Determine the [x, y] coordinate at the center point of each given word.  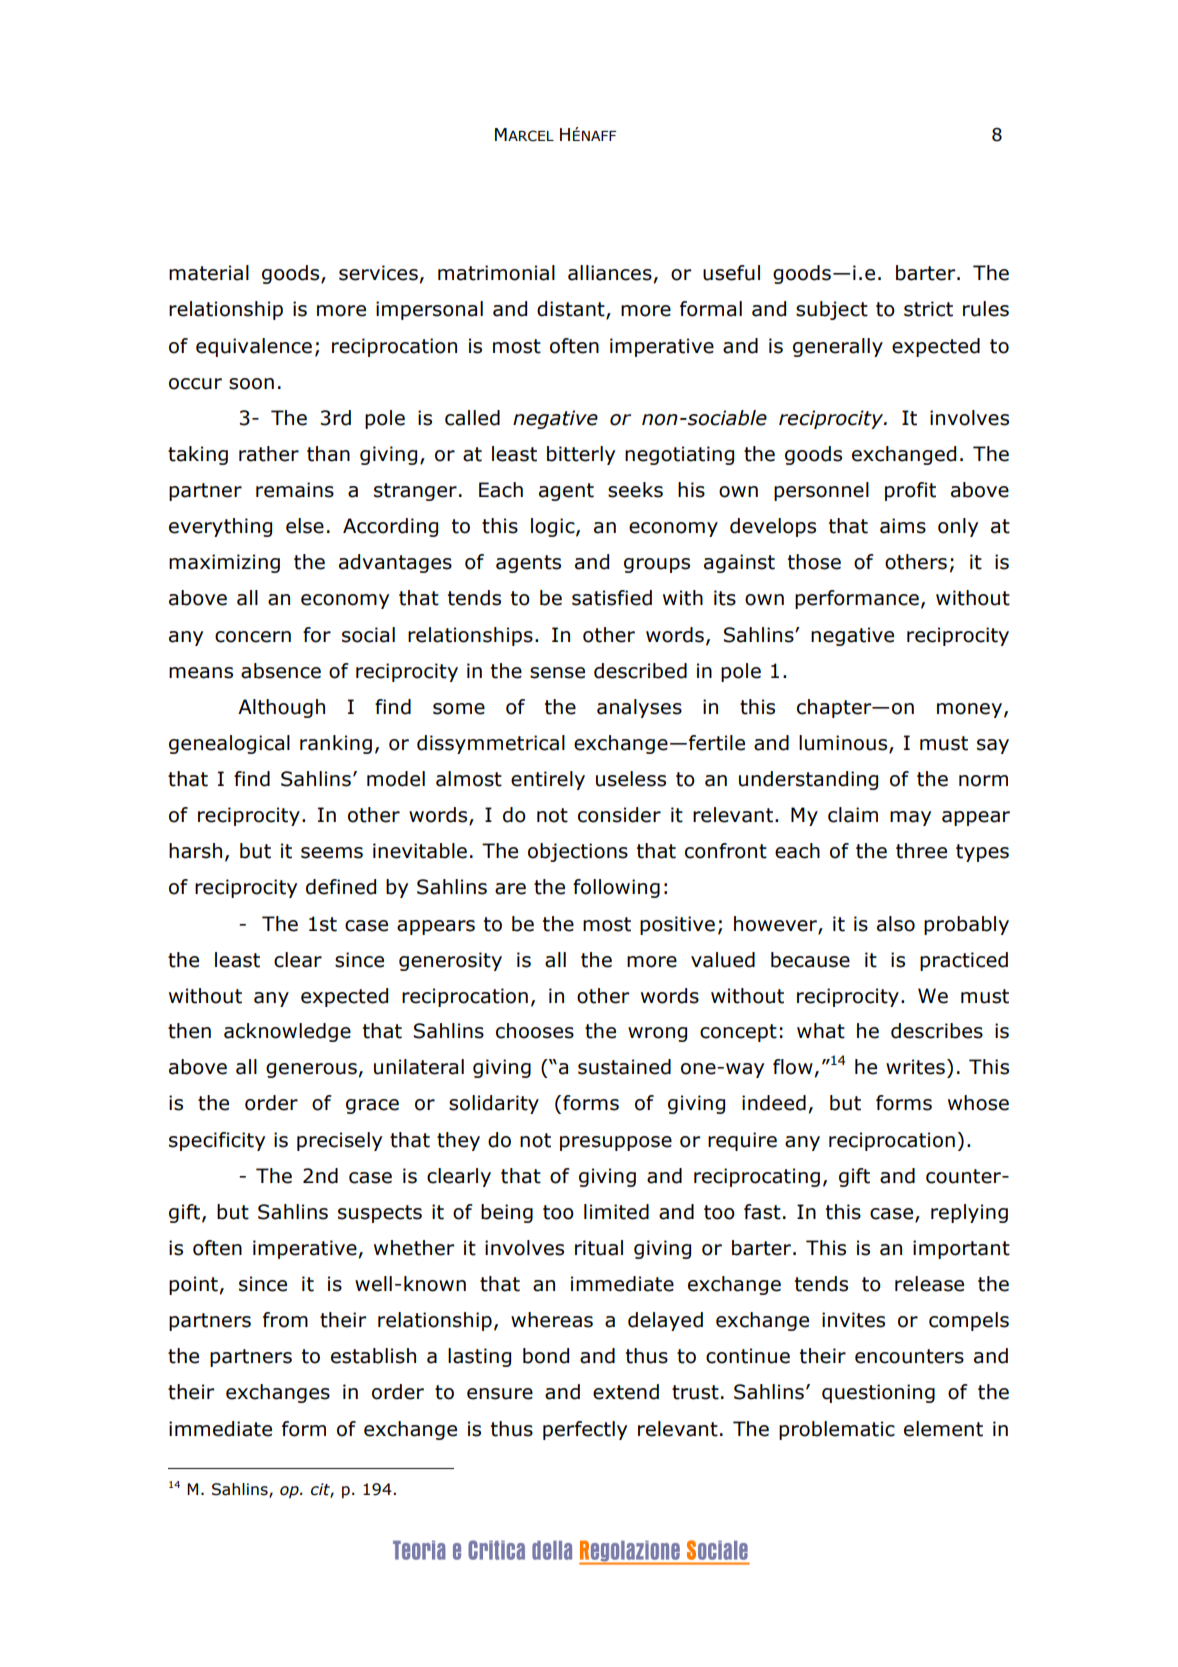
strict [928, 309]
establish [373, 1356]
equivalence [254, 347]
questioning [878, 1393]
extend [626, 1392]
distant [572, 310]
